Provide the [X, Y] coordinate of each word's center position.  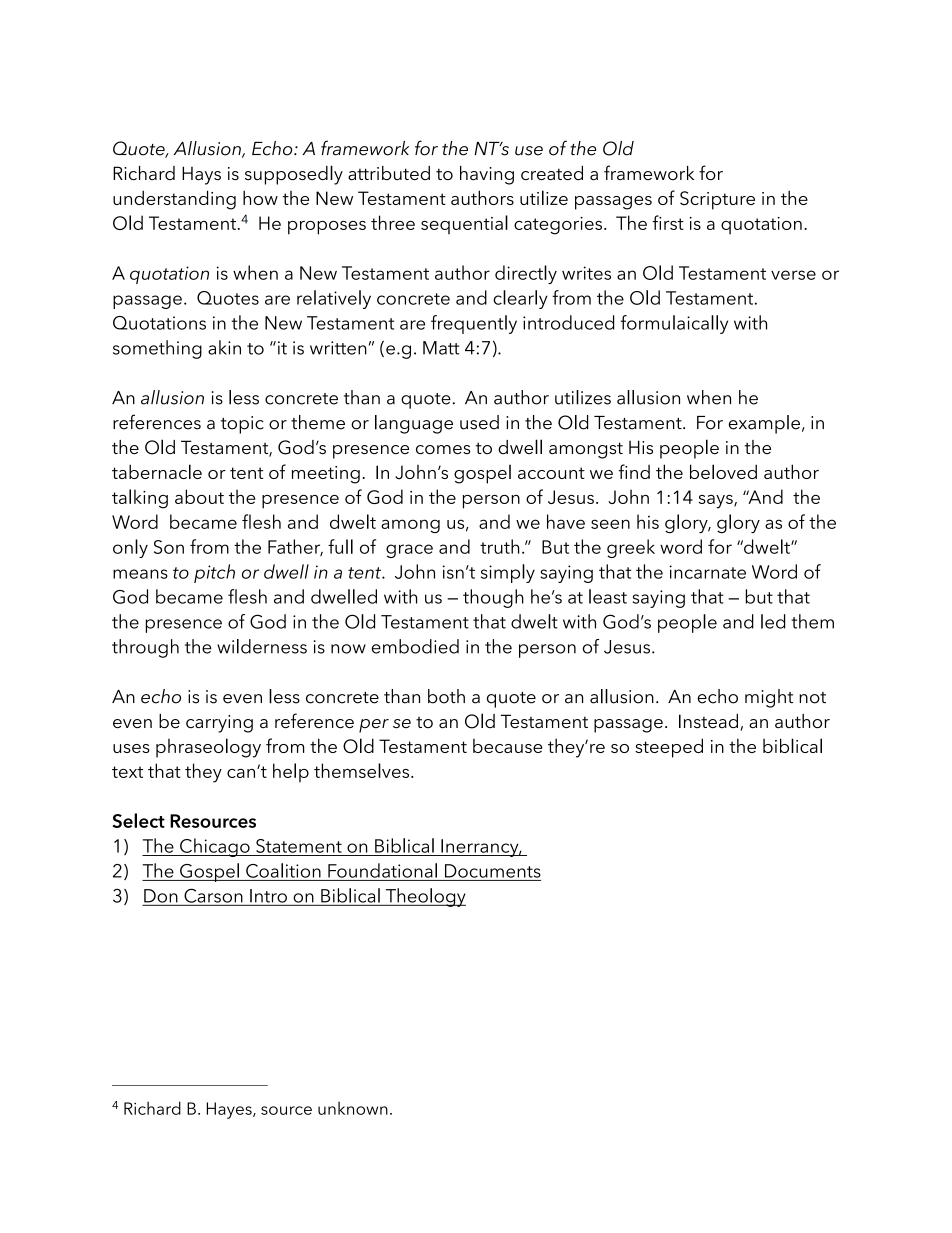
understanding [174, 200]
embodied [415, 646]
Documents [493, 871]
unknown [353, 1108]
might [769, 698]
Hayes [230, 1110]
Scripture [717, 200]
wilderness [262, 646]
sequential [464, 224]
